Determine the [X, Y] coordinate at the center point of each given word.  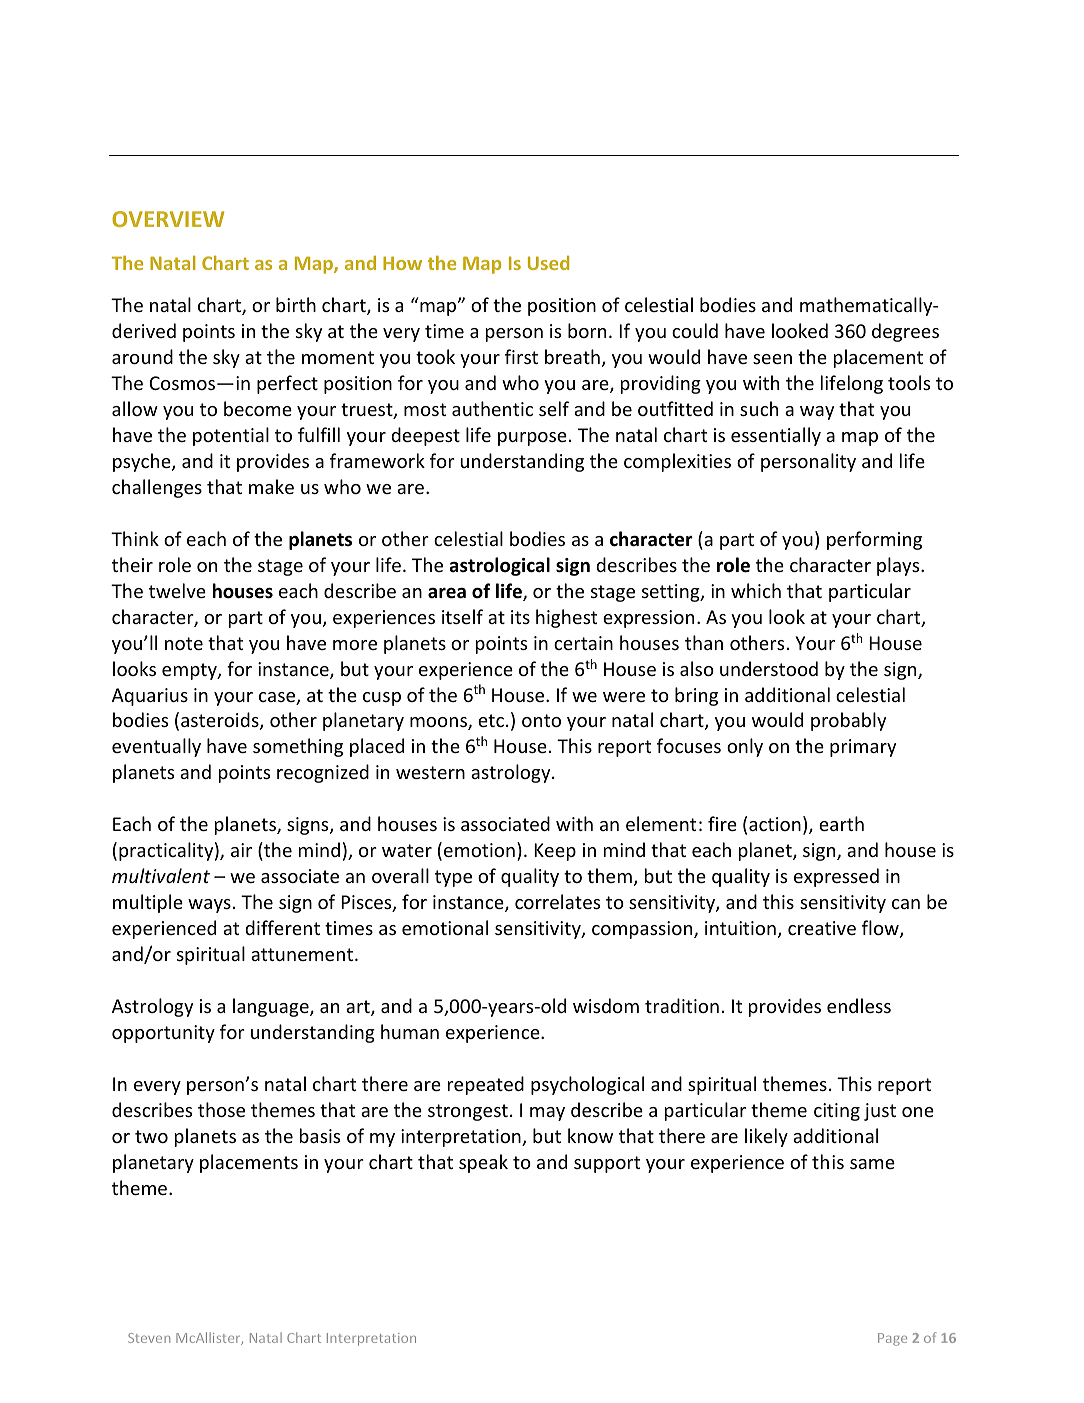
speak [483, 1163]
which [756, 590]
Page [892, 1339]
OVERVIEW [168, 219]
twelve [177, 590]
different [282, 927]
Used [548, 263]
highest [566, 618]
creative [822, 928]
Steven [149, 1338]
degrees [905, 332]
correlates [557, 901]
